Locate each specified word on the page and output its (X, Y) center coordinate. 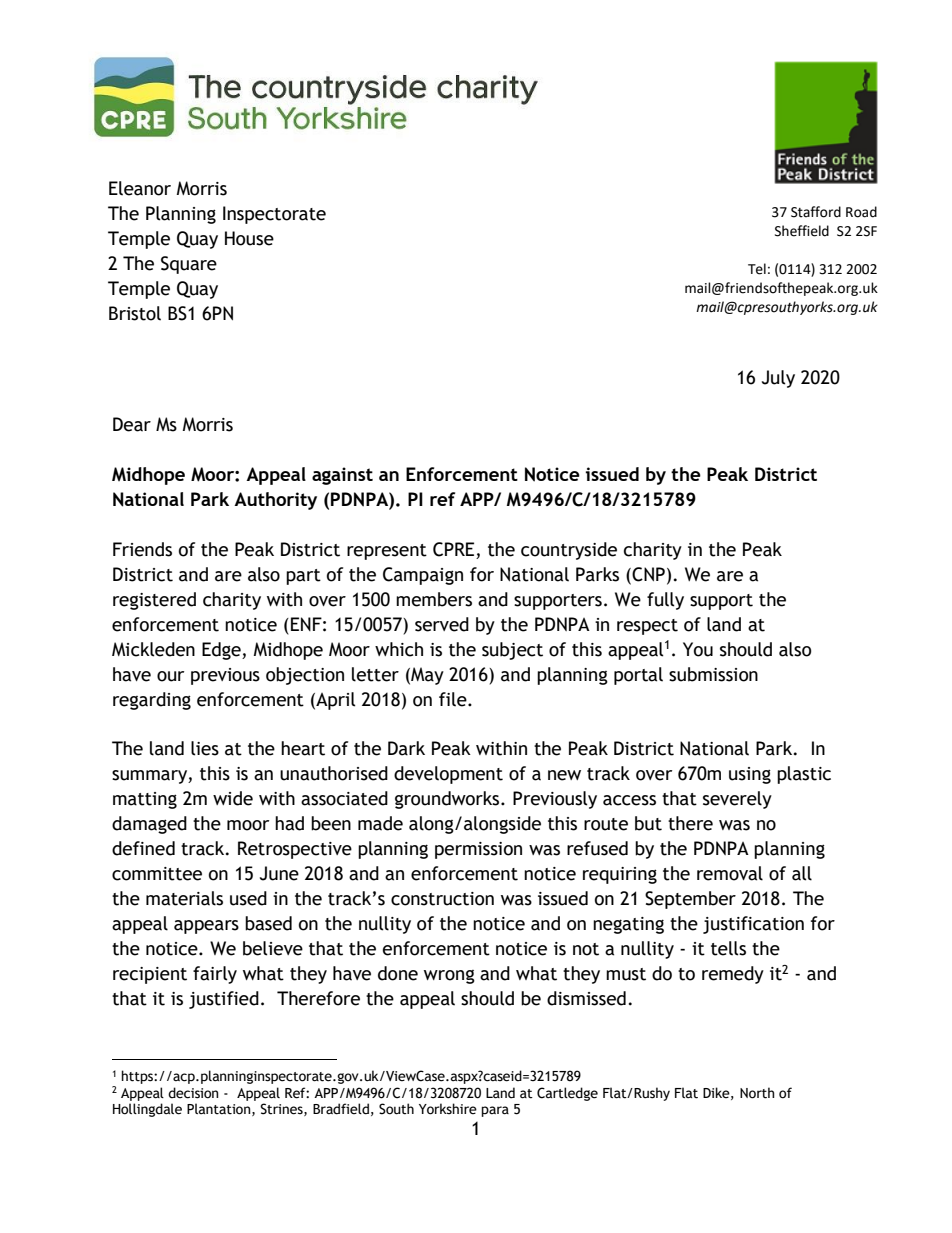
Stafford (816, 212)
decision (193, 1093)
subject (512, 651)
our (170, 676)
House (249, 238)
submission (713, 674)
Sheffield (802, 231)
